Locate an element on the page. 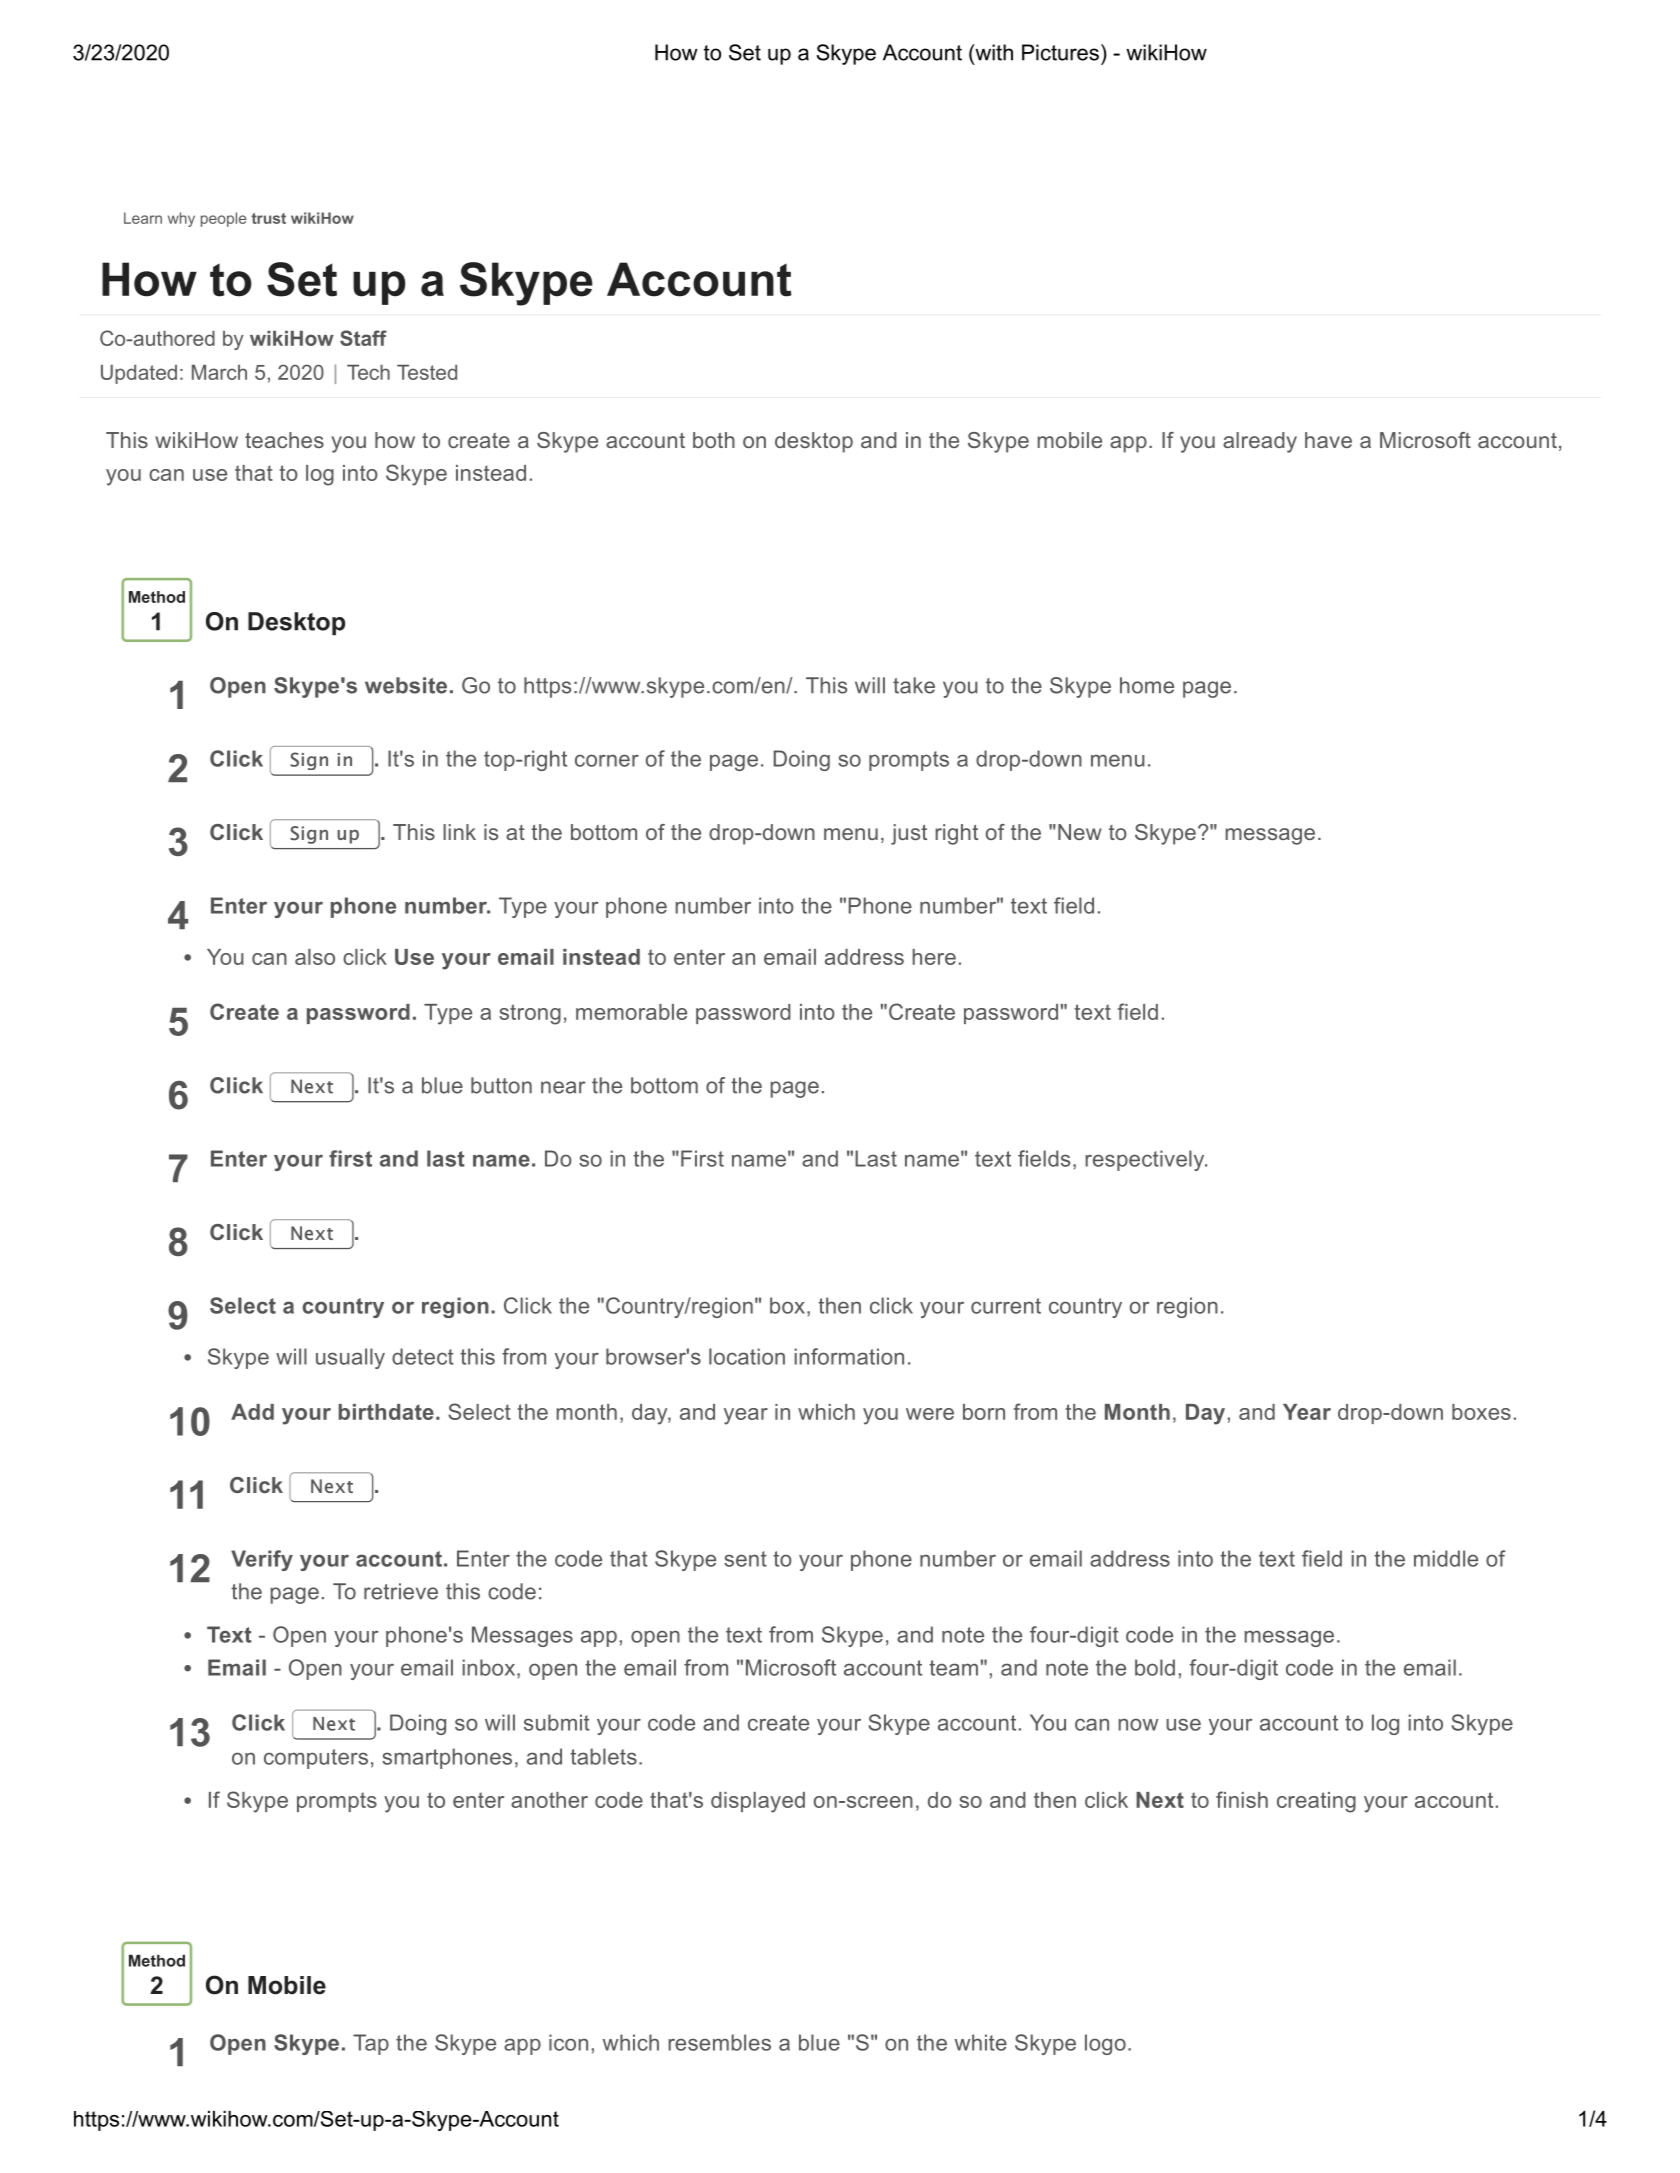 Image resolution: width=1680 pixels, height=2173 pixels. resembles is located at coordinates (719, 2042).
